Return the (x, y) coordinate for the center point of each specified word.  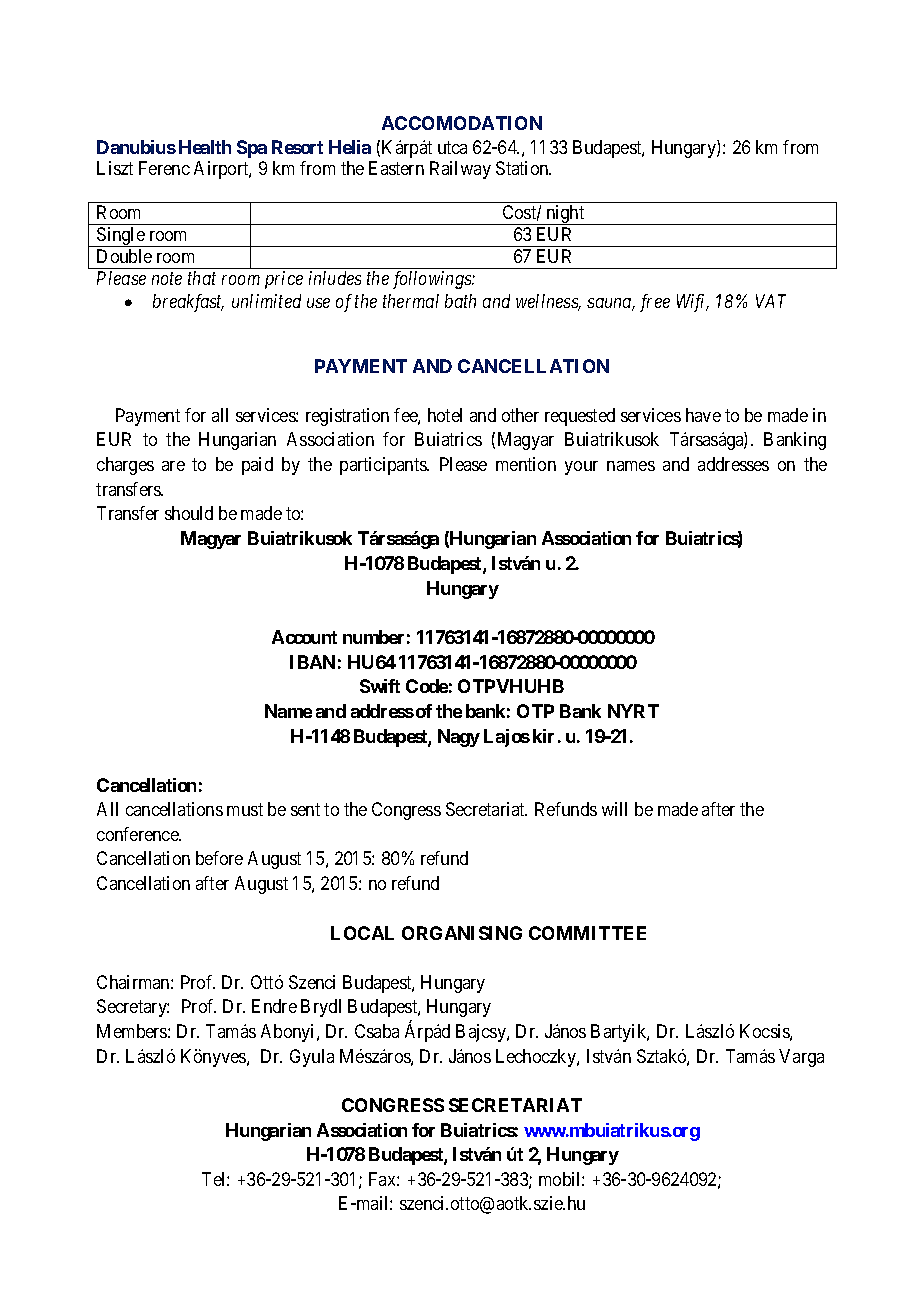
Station (523, 168)
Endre (274, 1006)
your (581, 468)
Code (427, 686)
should (189, 513)
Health (205, 147)
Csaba (377, 1031)
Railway (460, 170)
